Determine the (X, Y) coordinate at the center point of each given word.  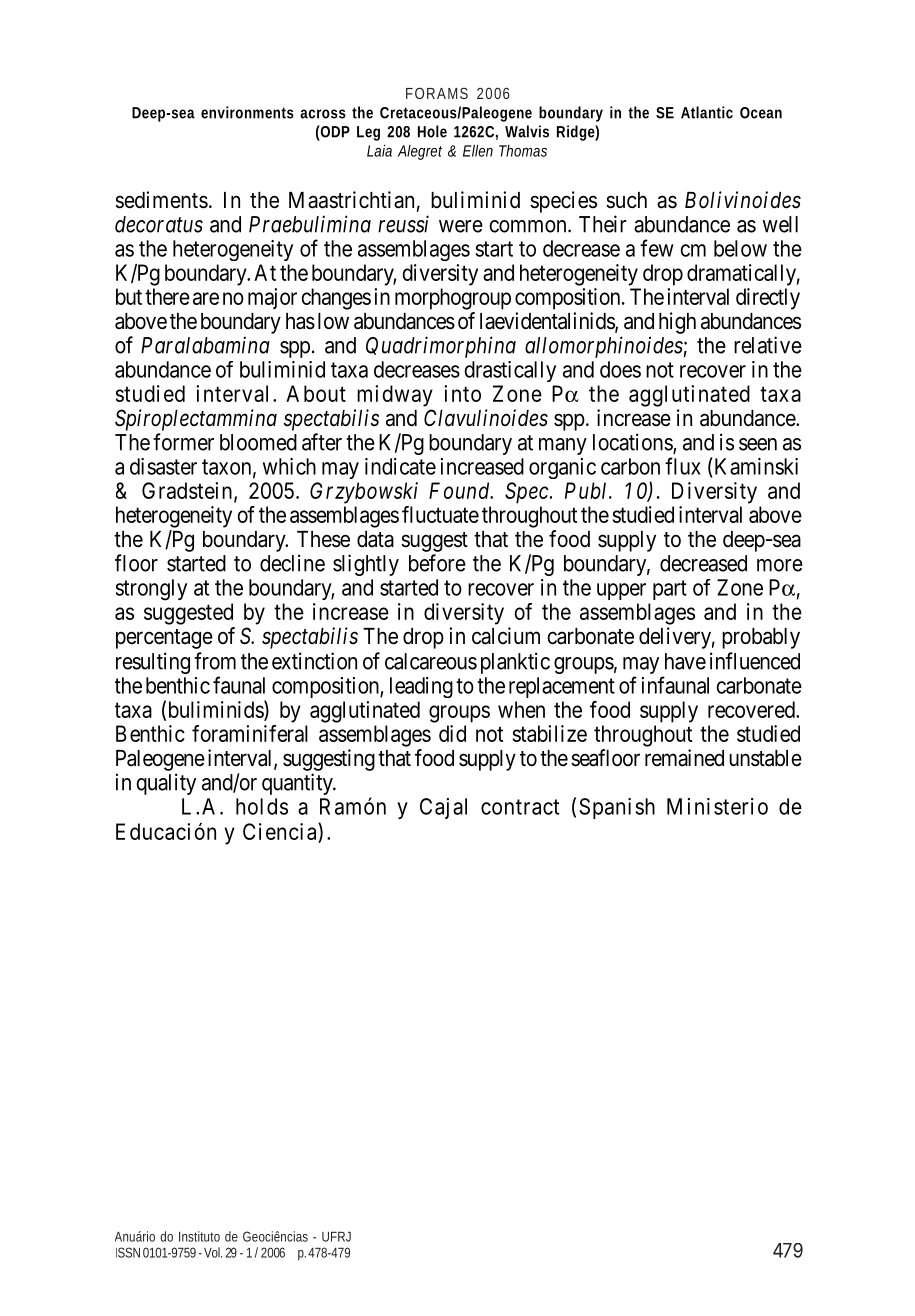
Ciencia (281, 832)
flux (683, 466)
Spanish (617, 808)
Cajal (443, 808)
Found (460, 490)
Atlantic (707, 112)
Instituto (199, 1236)
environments (247, 112)
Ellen (478, 150)
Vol (213, 1252)
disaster (163, 466)
